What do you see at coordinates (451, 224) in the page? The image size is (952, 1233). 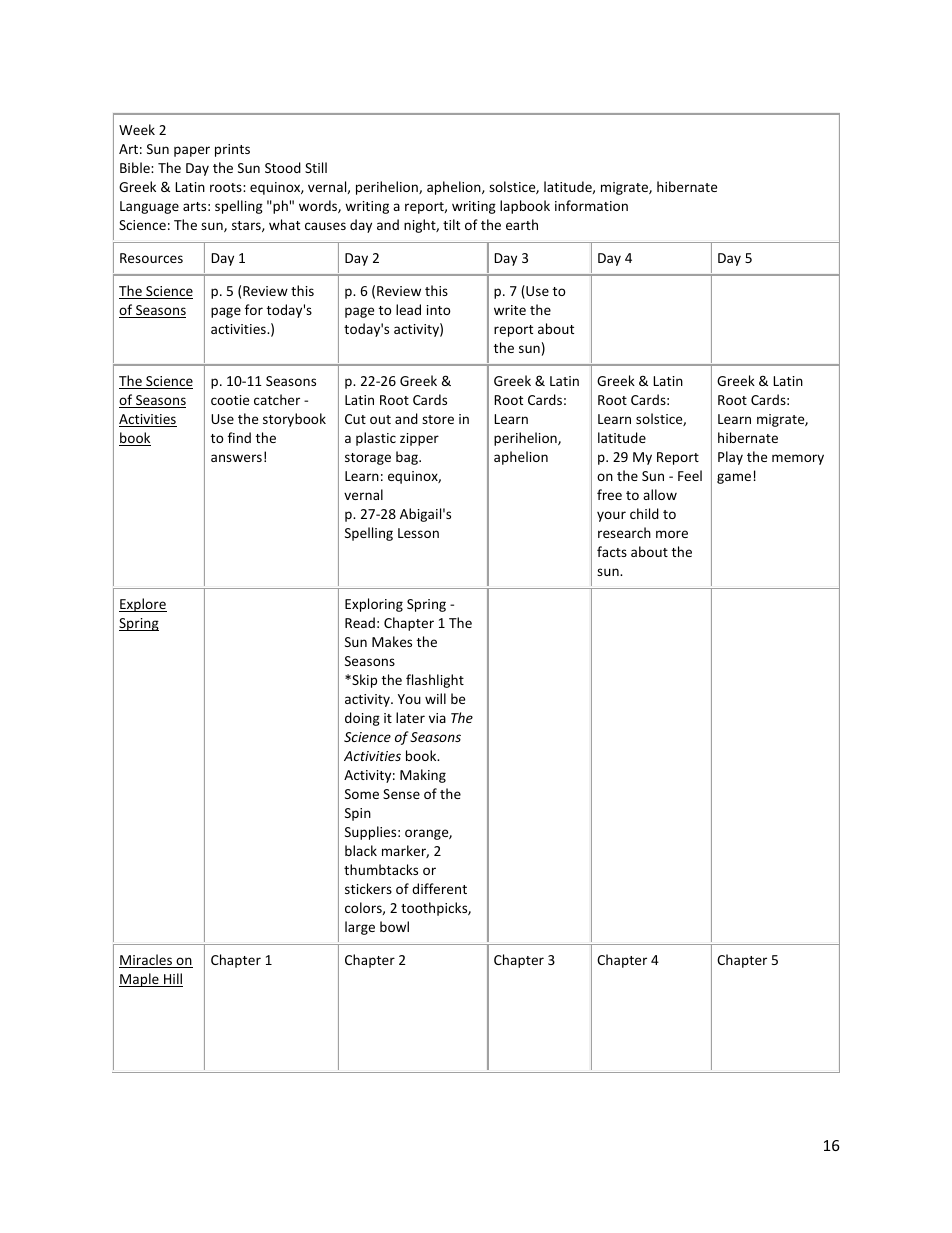 I see `tilt` at bounding box center [451, 224].
